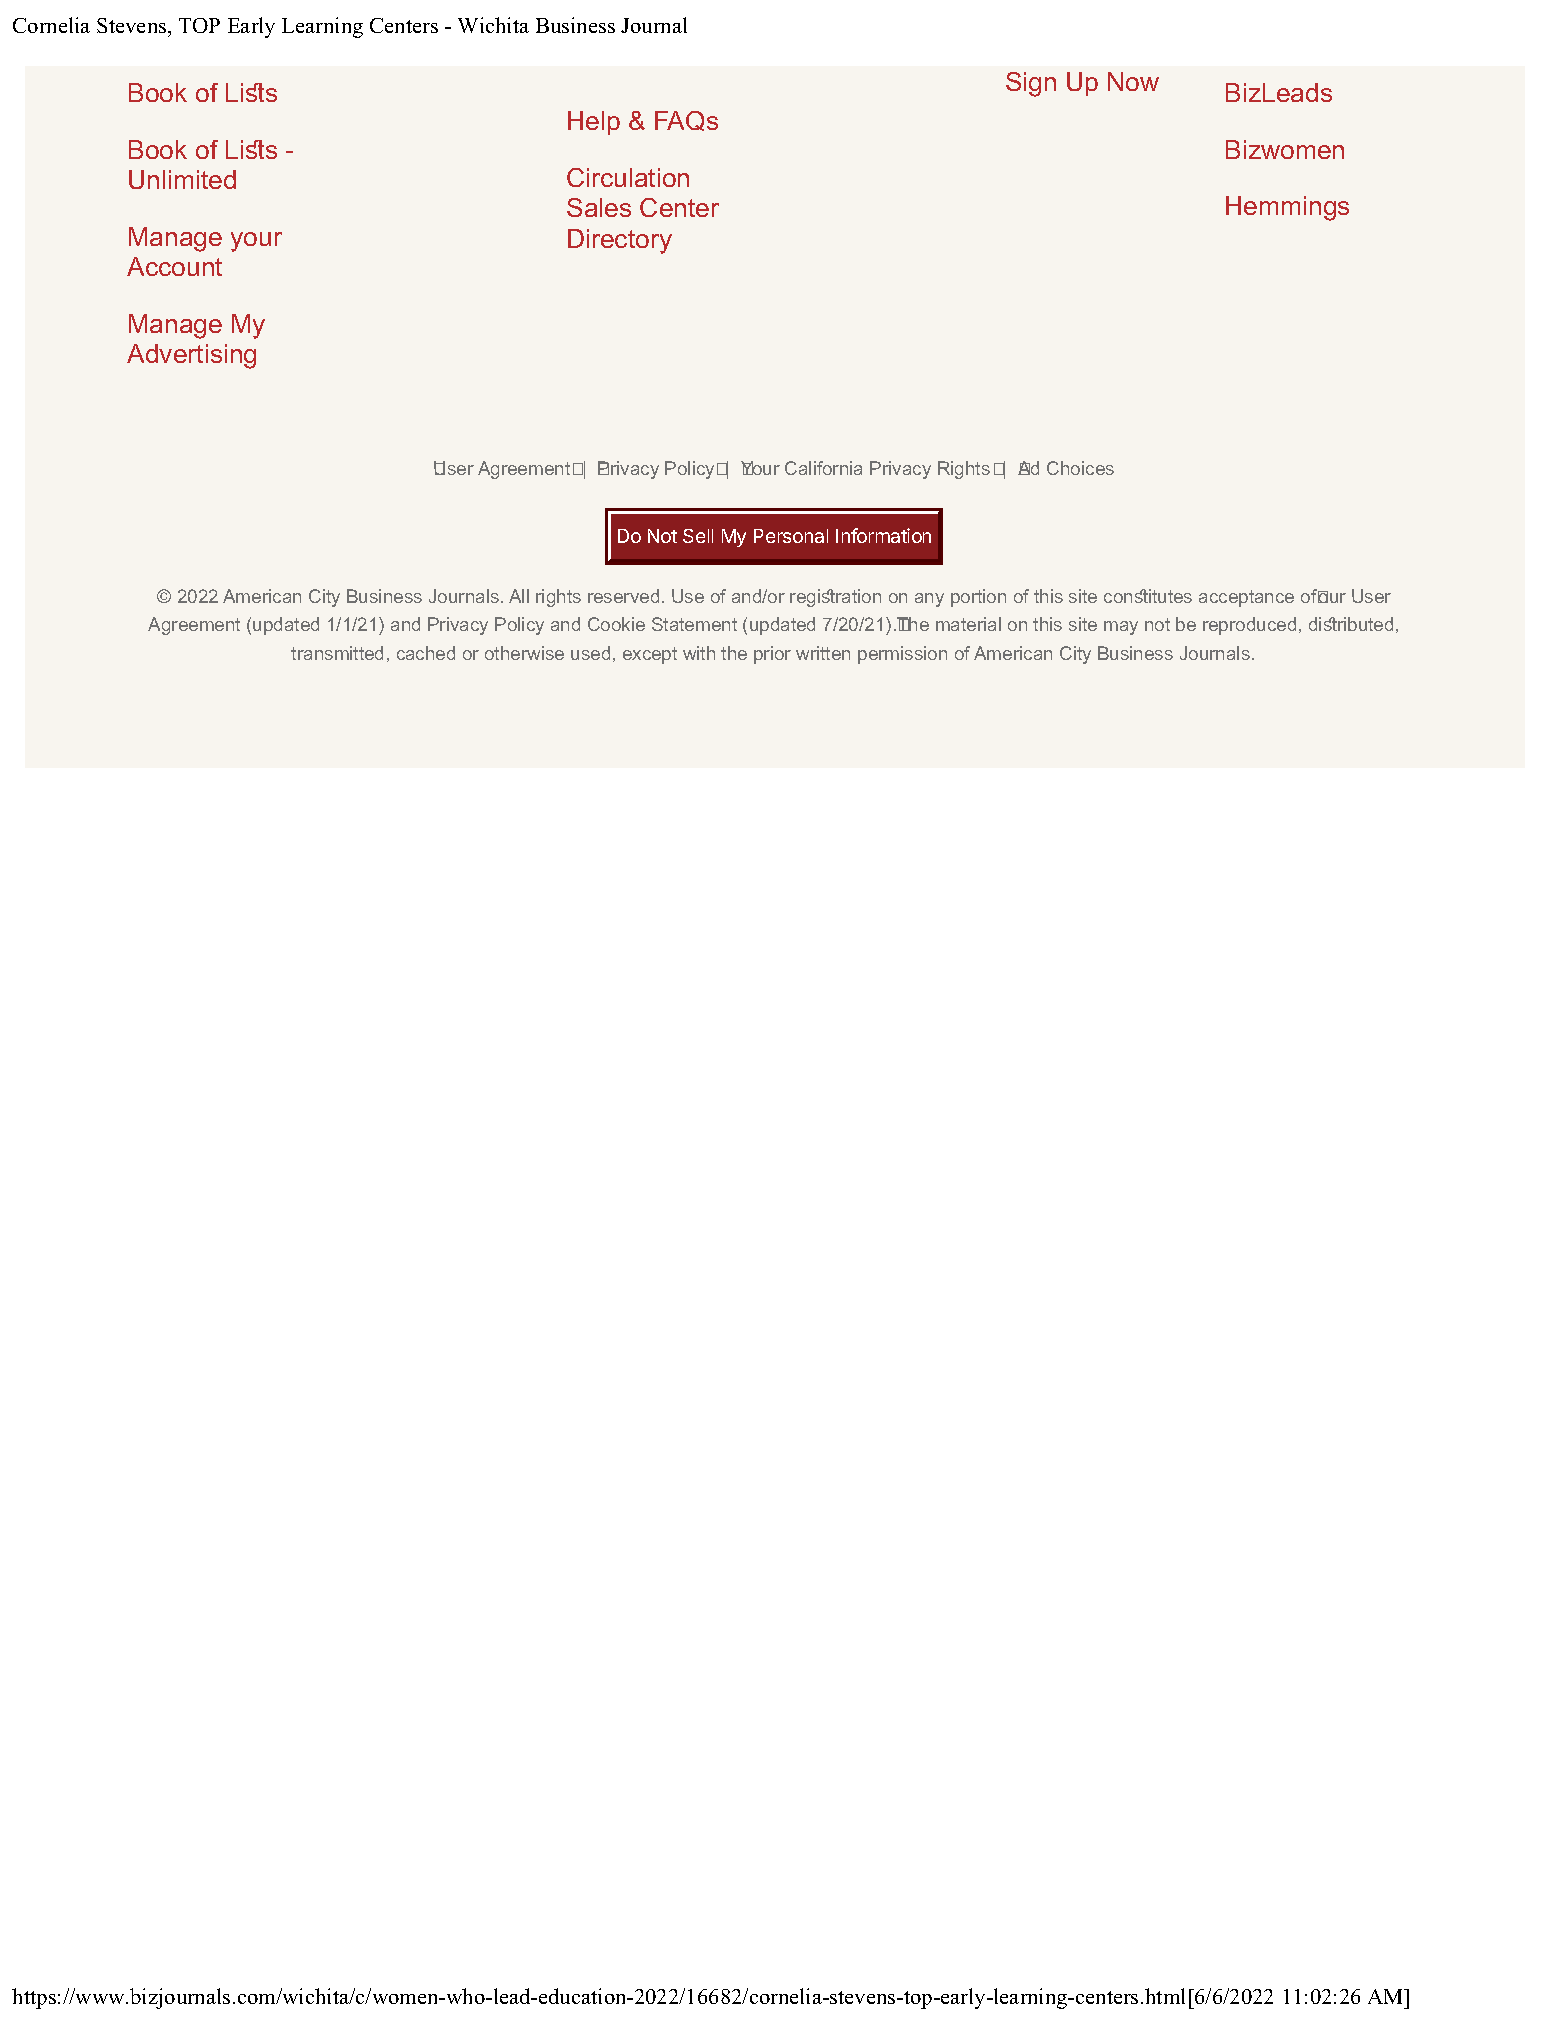 The height and width of the screenshot is (2017, 1559). What do you see at coordinates (519, 596) in the screenshot?
I see `All` at bounding box center [519, 596].
